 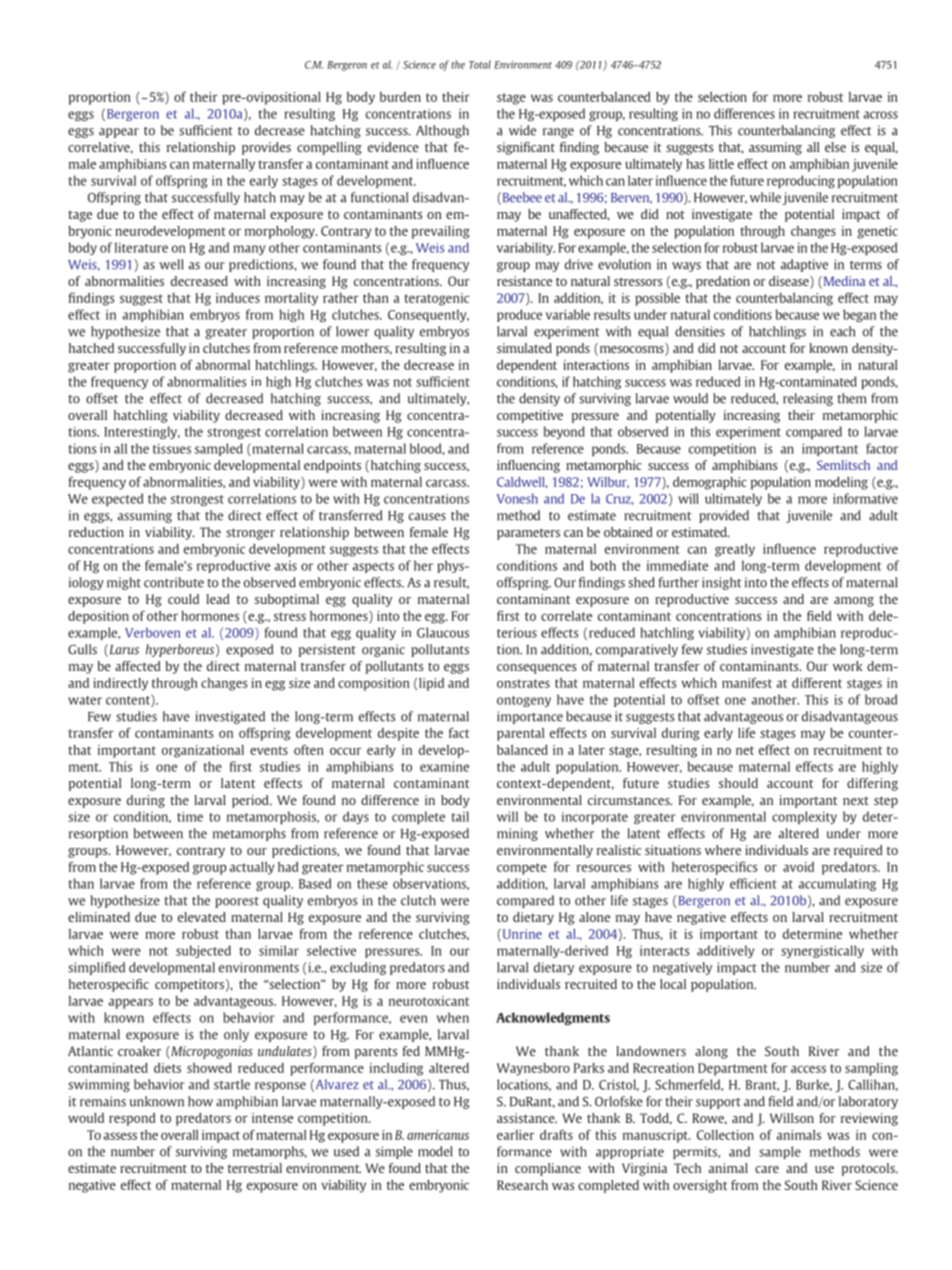 What do you see at coordinates (480, 64) in the screenshot?
I see `Total` at bounding box center [480, 64].
